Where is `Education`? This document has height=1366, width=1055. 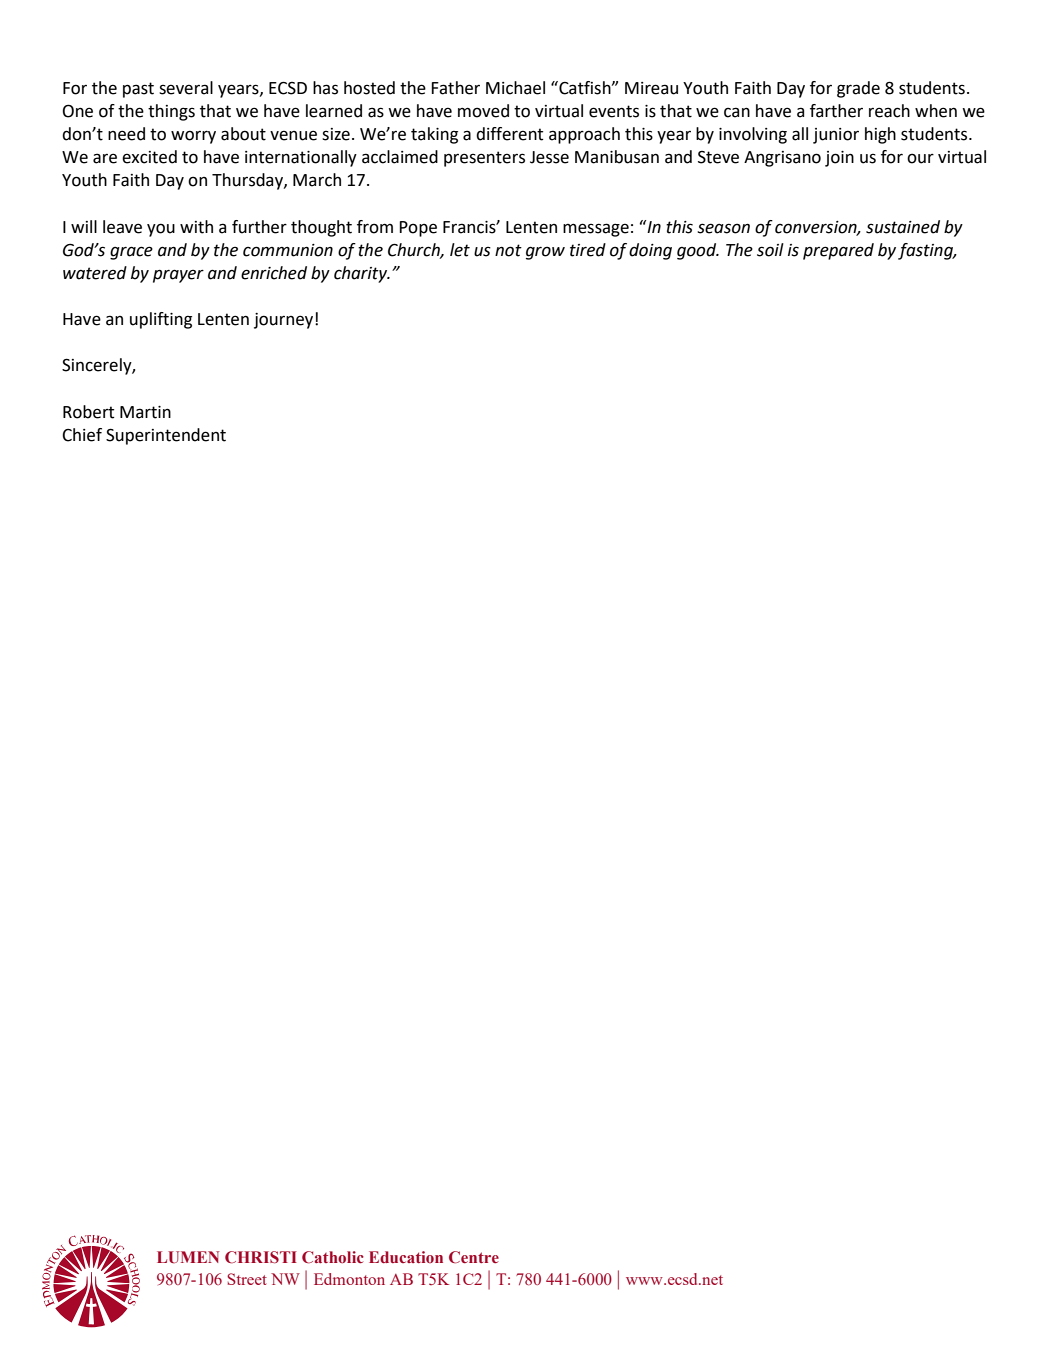 Education is located at coordinates (406, 1257).
